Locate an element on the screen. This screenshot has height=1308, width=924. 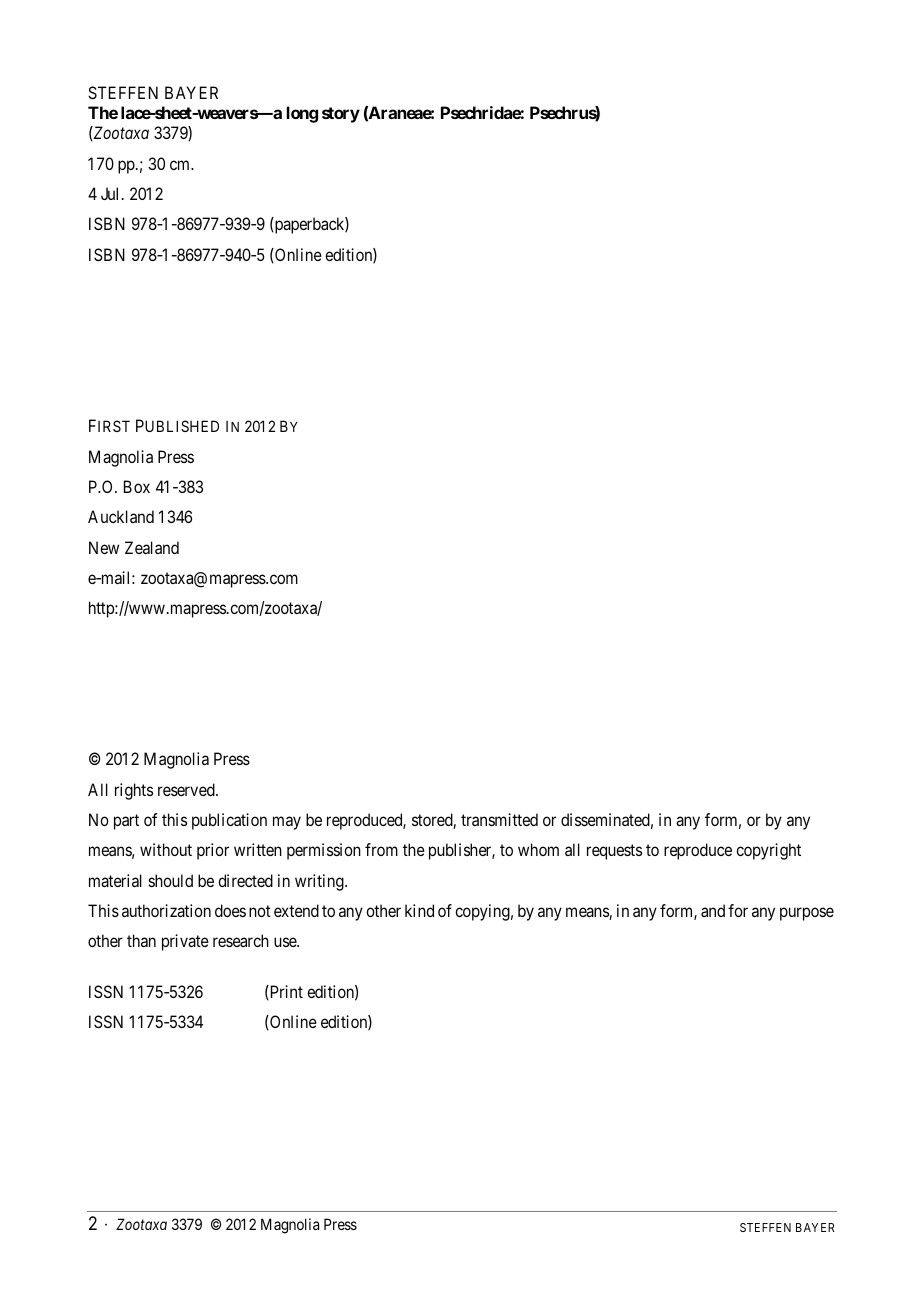
story is located at coordinates (341, 115).
